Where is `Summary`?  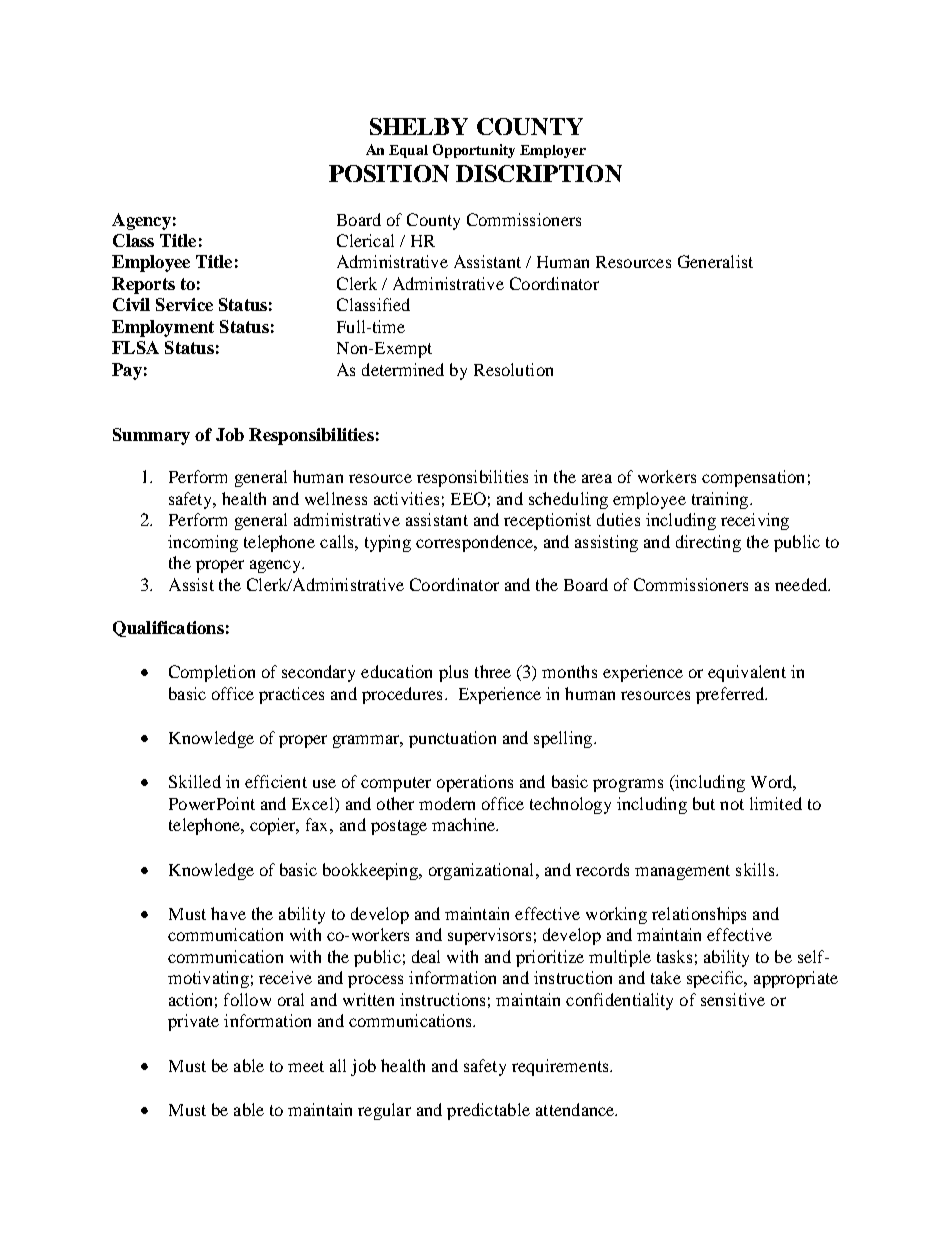
Summary is located at coordinates (151, 436).
